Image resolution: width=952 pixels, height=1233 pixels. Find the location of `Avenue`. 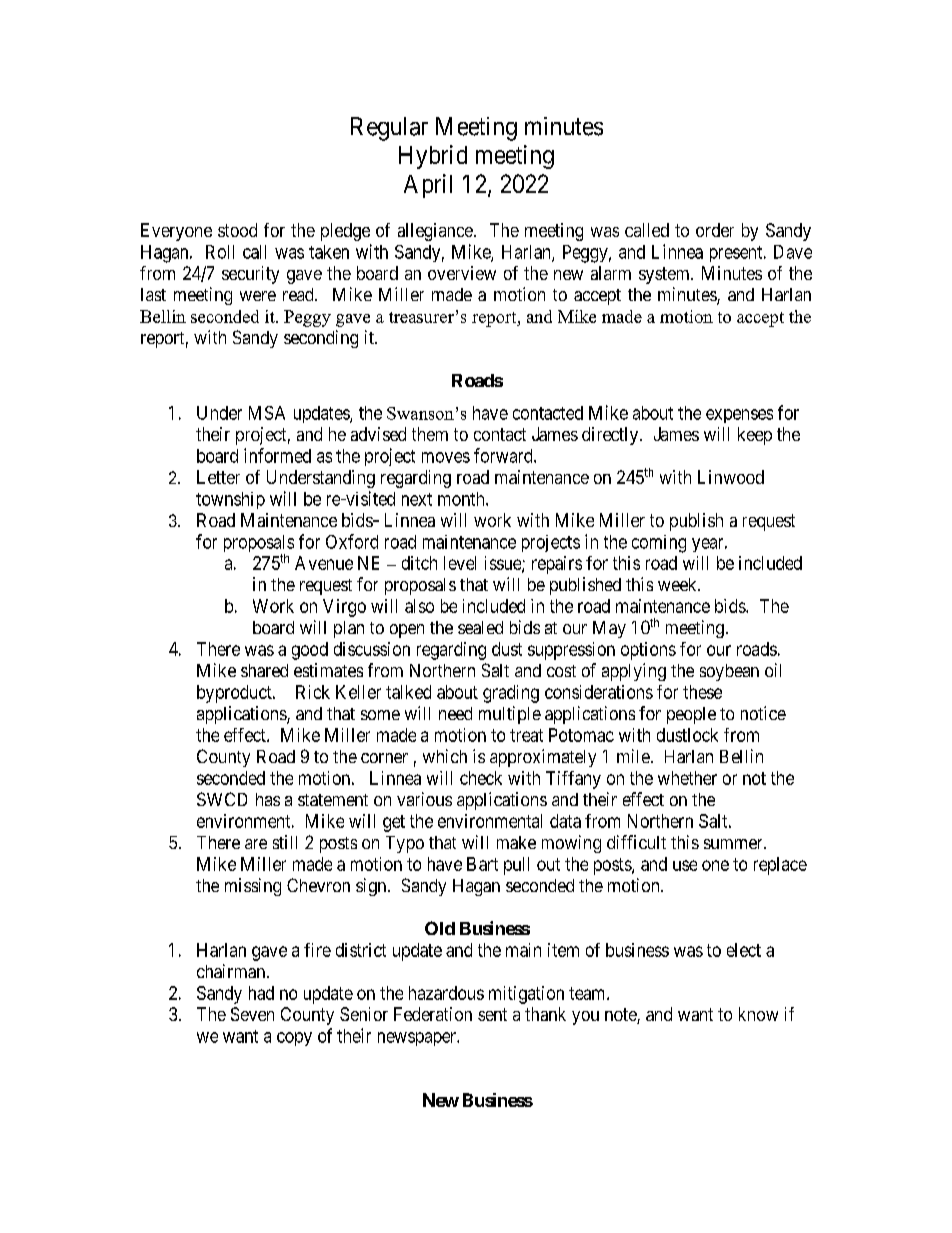

Avenue is located at coordinates (324, 563).
